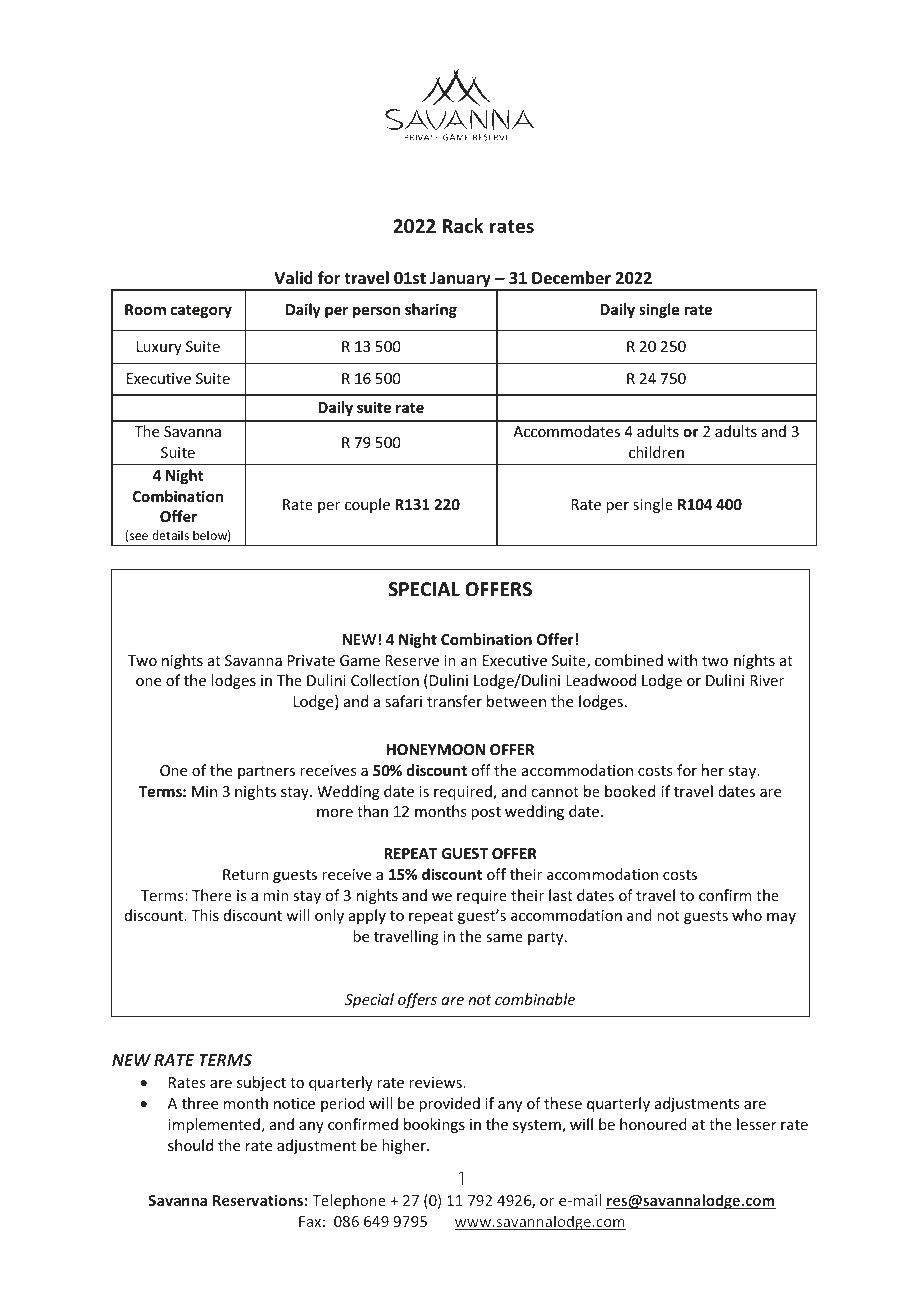 The height and width of the screenshot is (1308, 924). I want to click on same, so click(504, 938).
